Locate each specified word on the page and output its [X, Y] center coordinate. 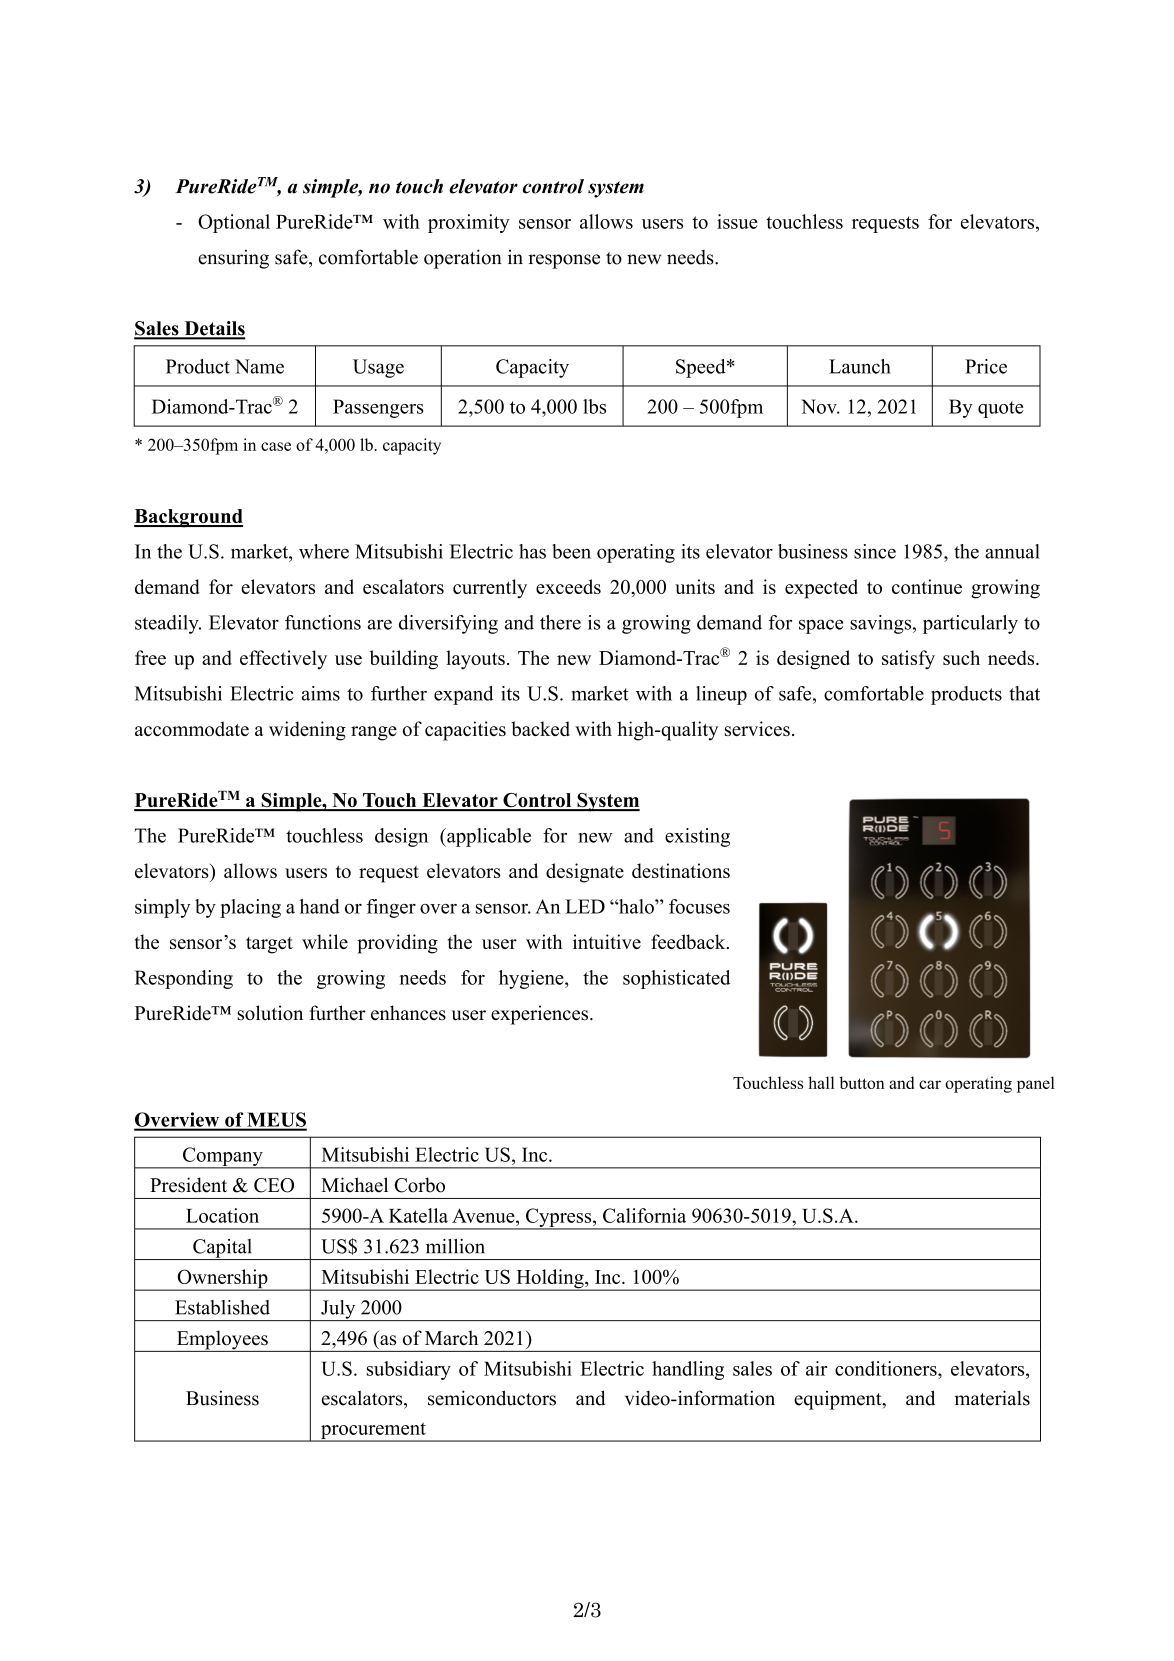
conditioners [887, 1368]
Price [986, 366]
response [564, 261]
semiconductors [492, 1398]
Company [223, 1157]
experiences [539, 1015]
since [875, 551]
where [324, 551]
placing [250, 908]
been [571, 551]
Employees [222, 1341]
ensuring [233, 259]
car [930, 1084]
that [1024, 693]
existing [697, 837]
